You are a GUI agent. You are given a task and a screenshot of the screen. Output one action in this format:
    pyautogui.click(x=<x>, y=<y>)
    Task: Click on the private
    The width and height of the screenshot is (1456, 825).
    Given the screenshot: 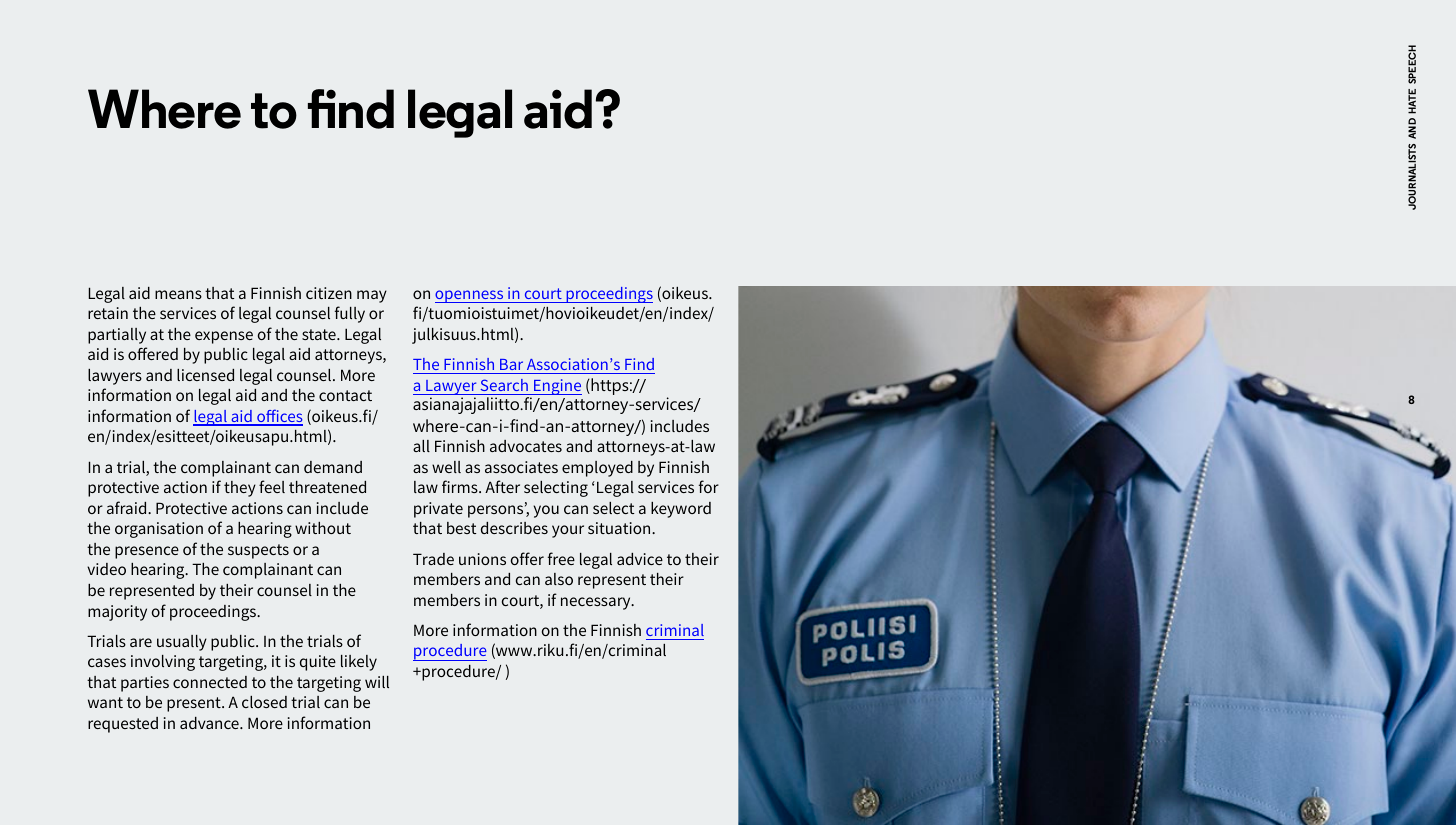 What is the action you would take?
    pyautogui.click(x=438, y=510)
